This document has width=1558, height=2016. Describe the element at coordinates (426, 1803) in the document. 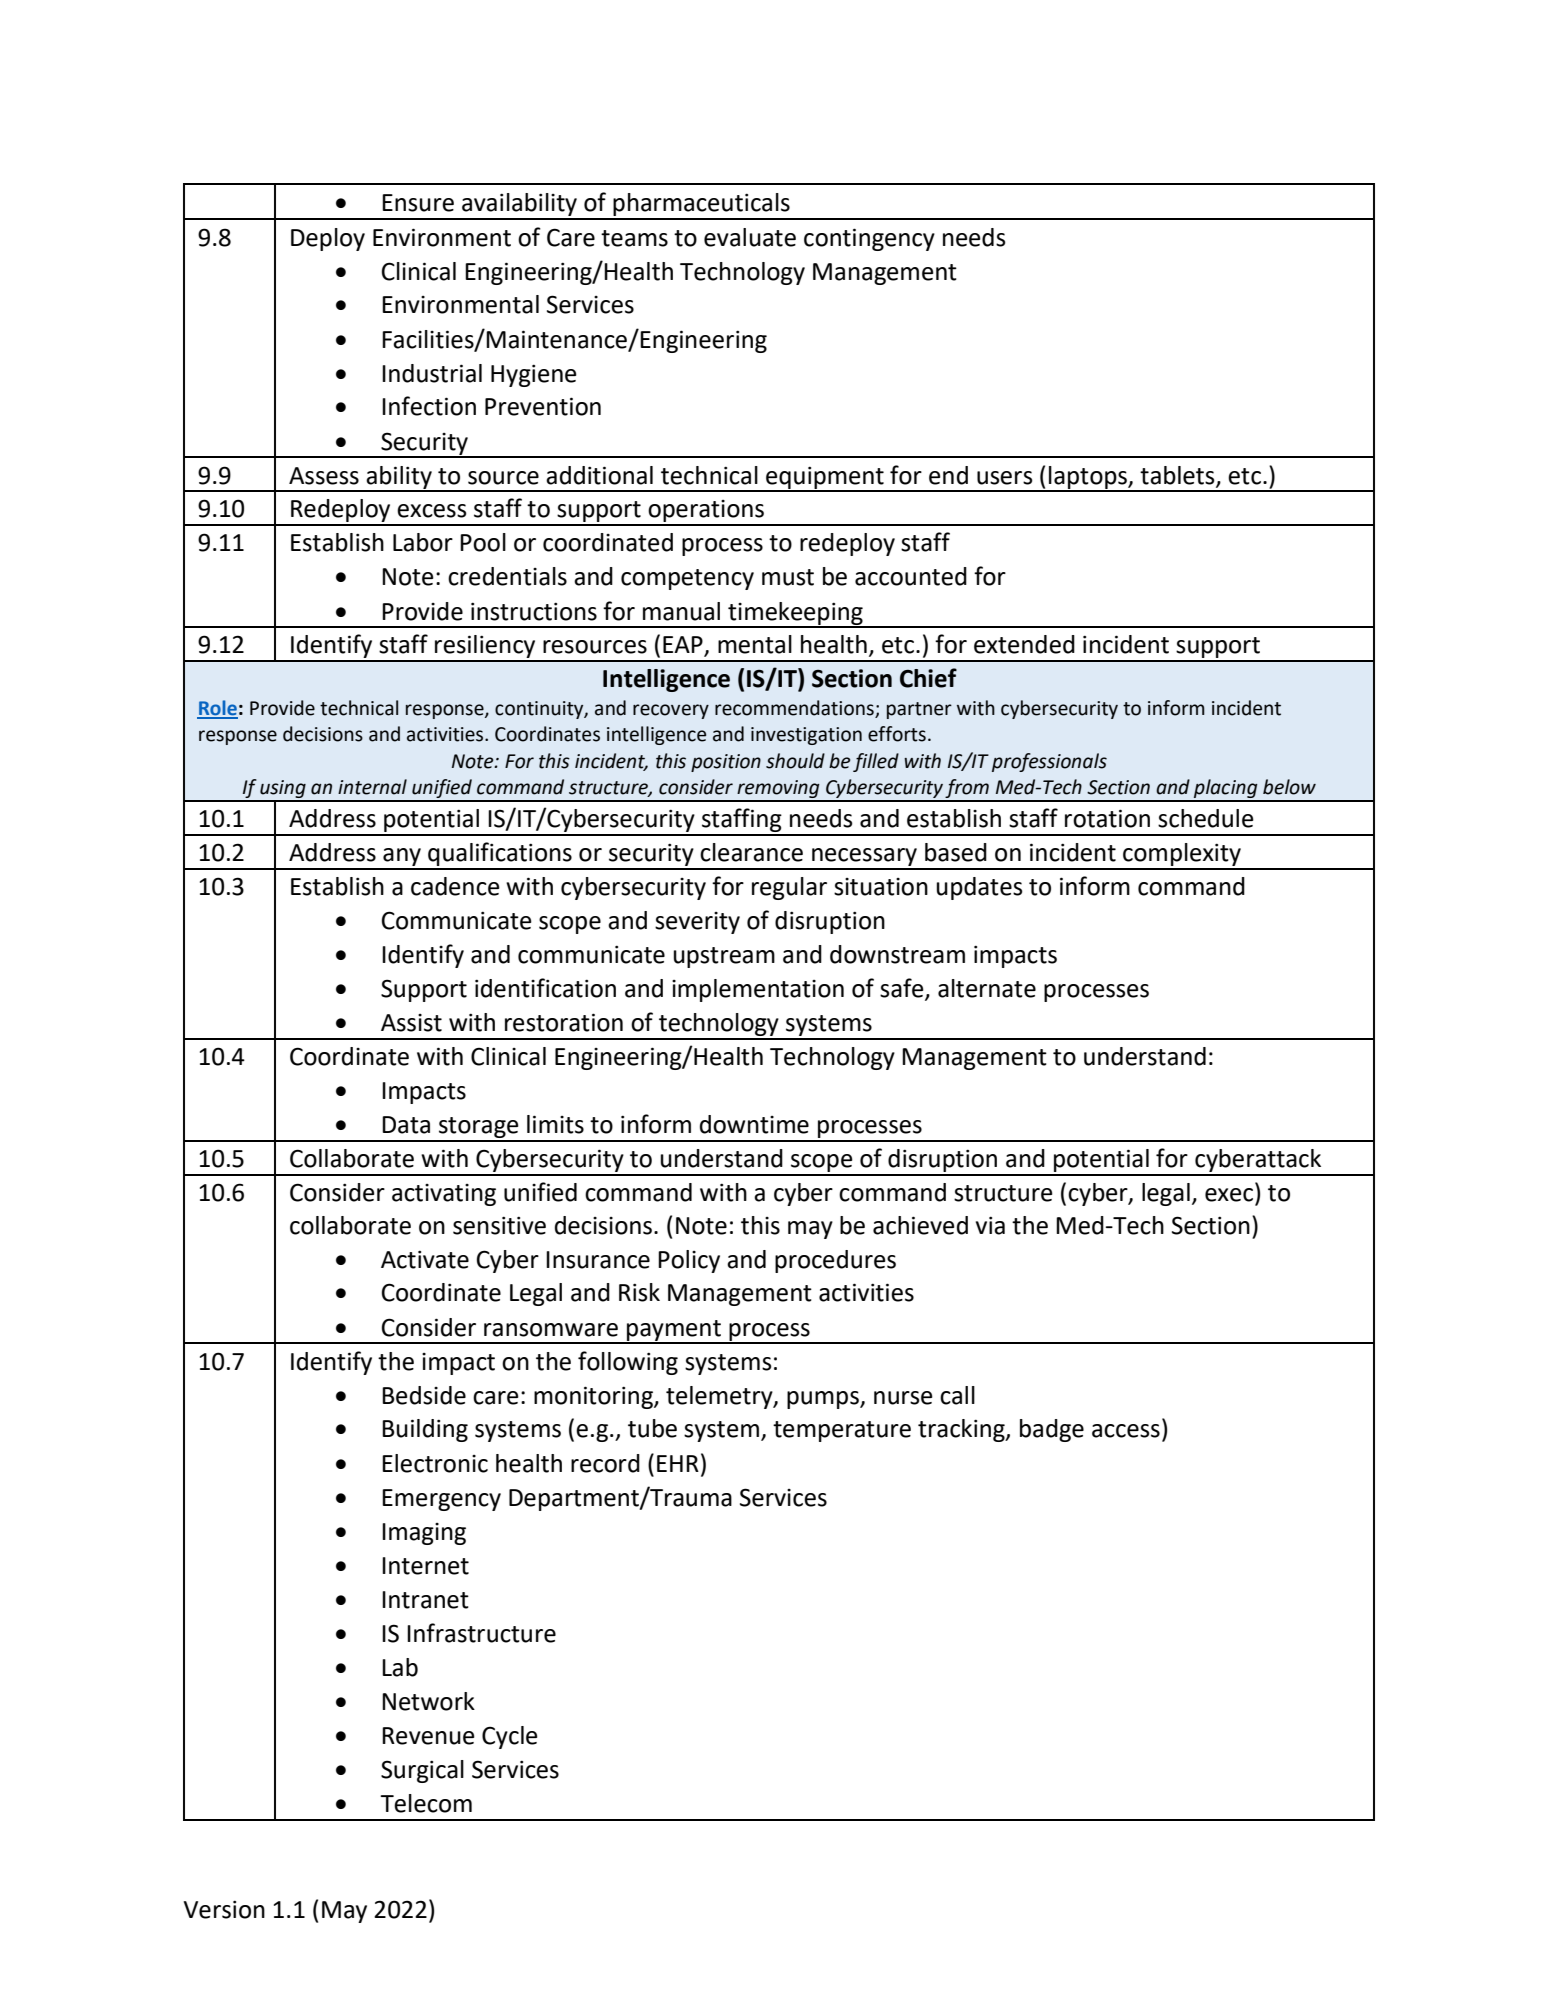

I see `Telecom` at that location.
